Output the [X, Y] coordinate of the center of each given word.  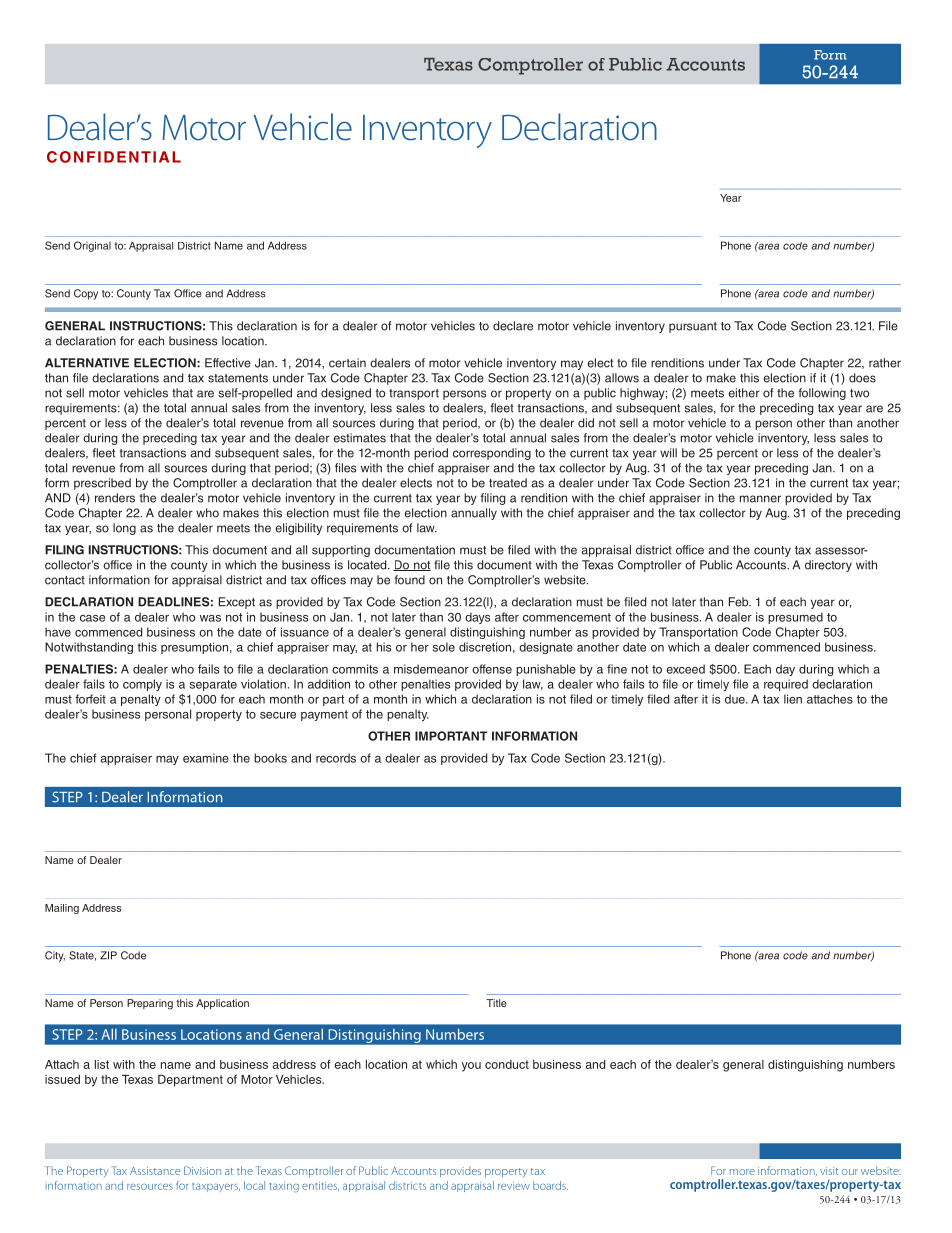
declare [513, 326]
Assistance [155, 1171]
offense [492, 669]
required [786, 685]
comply [142, 685]
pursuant [693, 327]
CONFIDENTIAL [114, 157]
